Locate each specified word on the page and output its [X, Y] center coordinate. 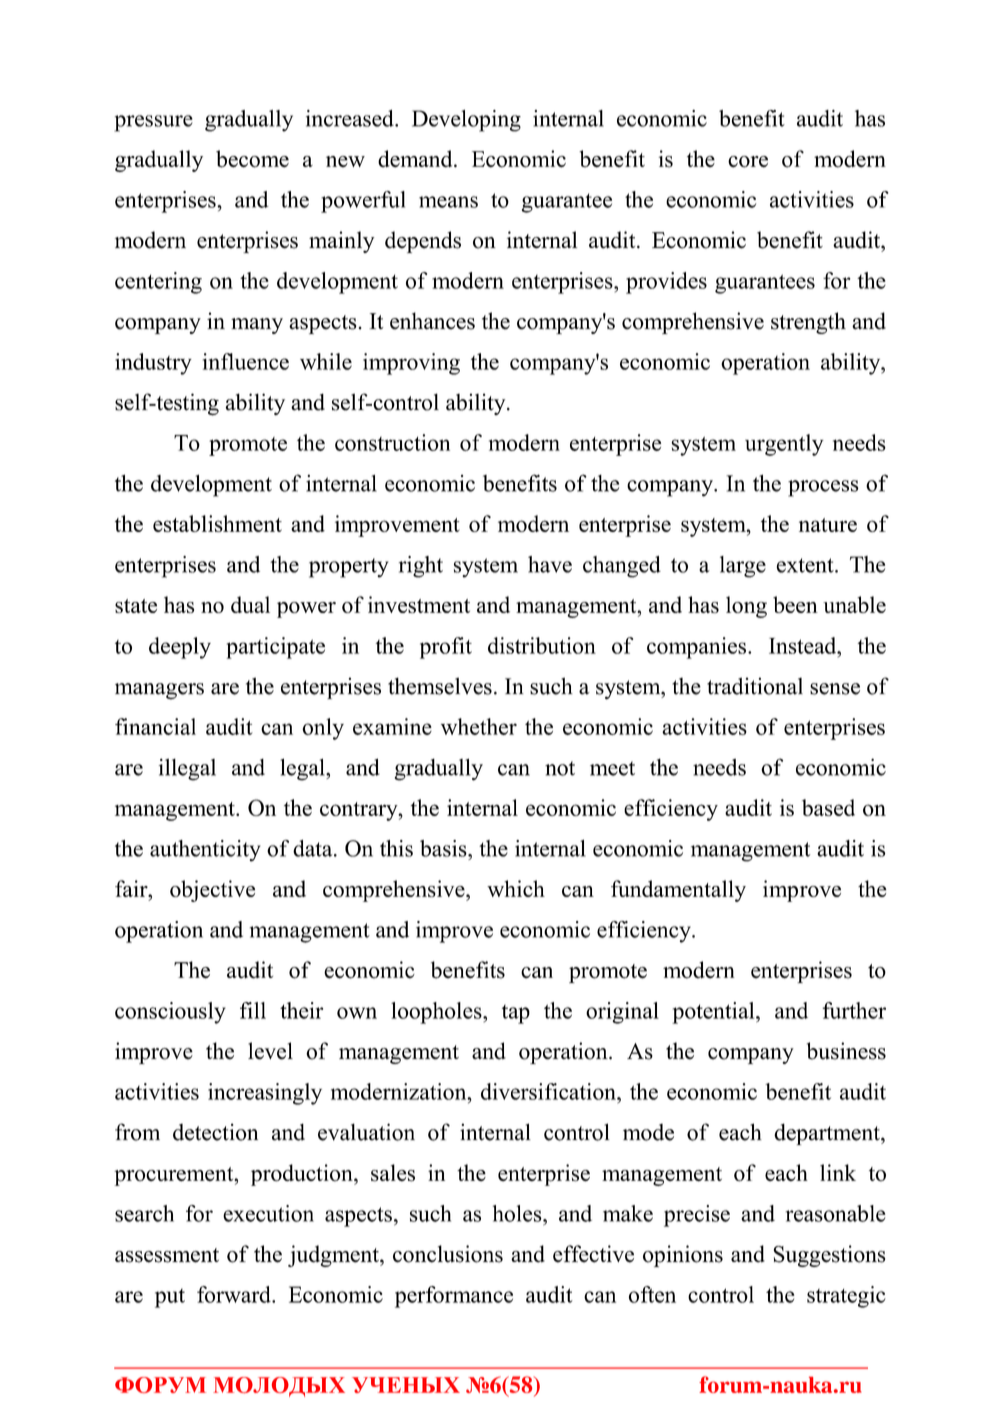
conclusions [448, 1254]
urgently [784, 445]
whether [479, 726]
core [748, 162]
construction [392, 442]
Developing [466, 121]
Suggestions [829, 1256]
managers [159, 691]
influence [246, 361]
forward [235, 1294]
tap [516, 1014]
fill [253, 1010]
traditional [755, 686]
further [854, 1010]
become [252, 159]
